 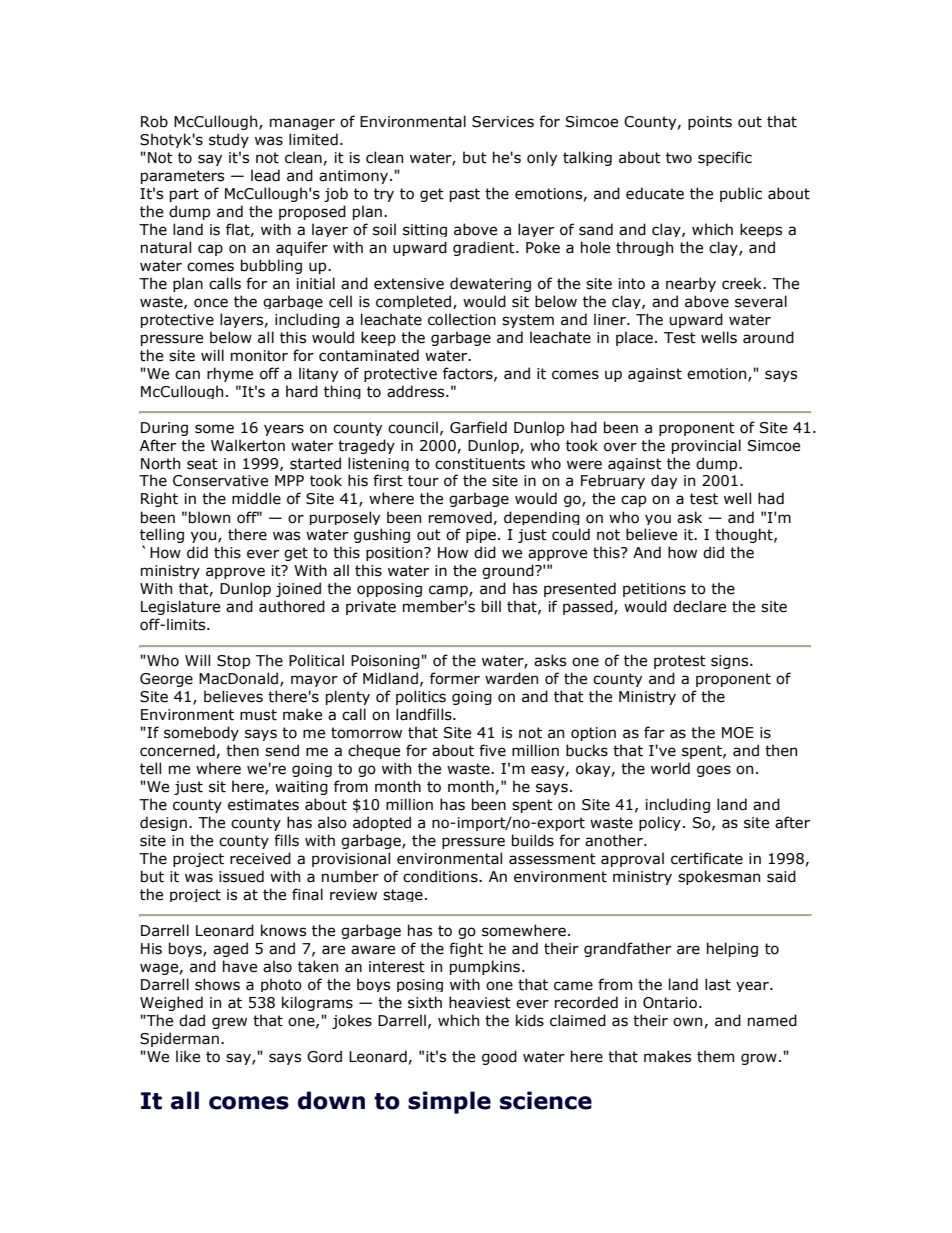 What do you see at coordinates (492, 750) in the page?
I see `five` at bounding box center [492, 750].
